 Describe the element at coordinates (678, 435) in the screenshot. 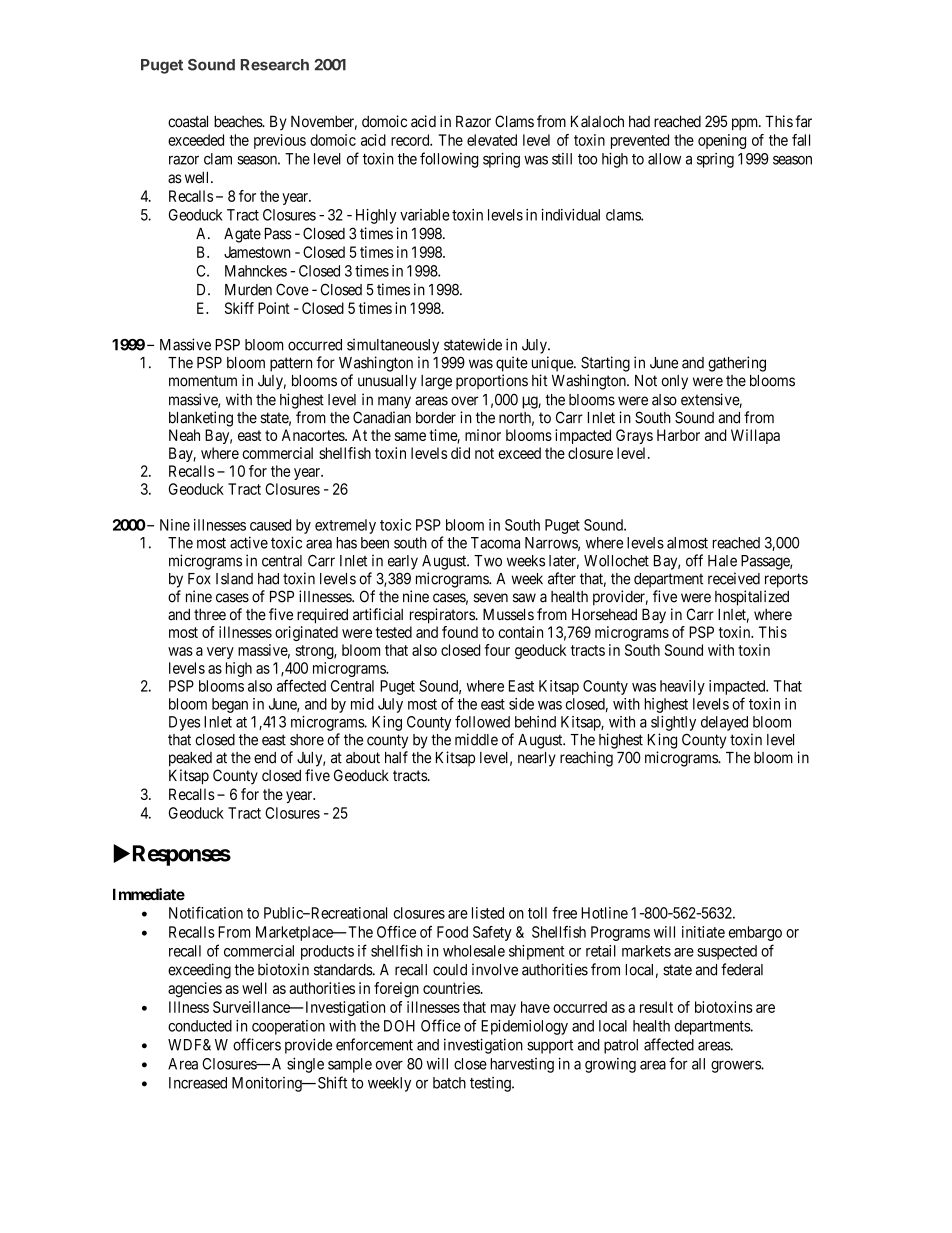

I see `Harbor` at that location.
